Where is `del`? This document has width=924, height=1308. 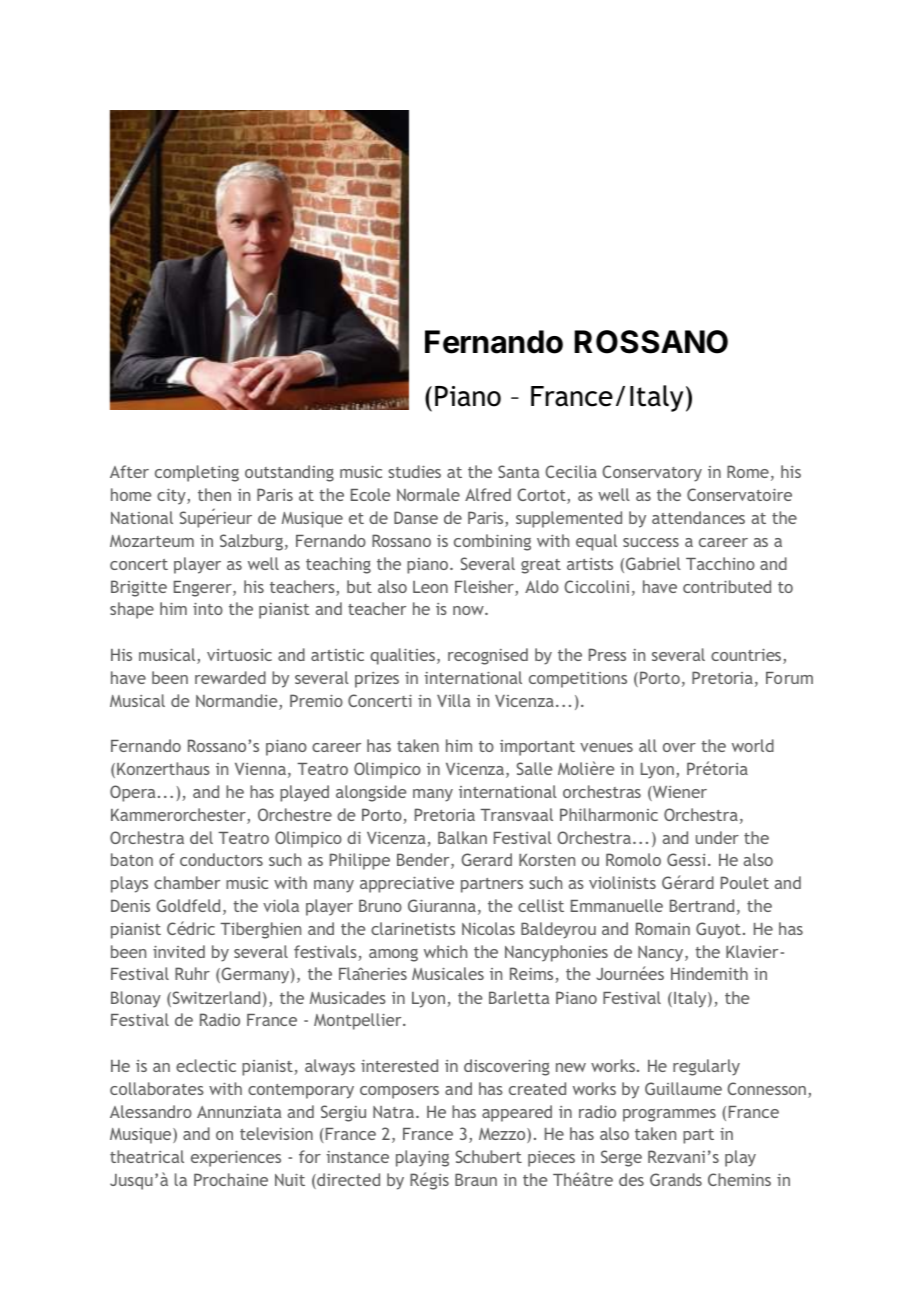
del is located at coordinates (201, 837).
